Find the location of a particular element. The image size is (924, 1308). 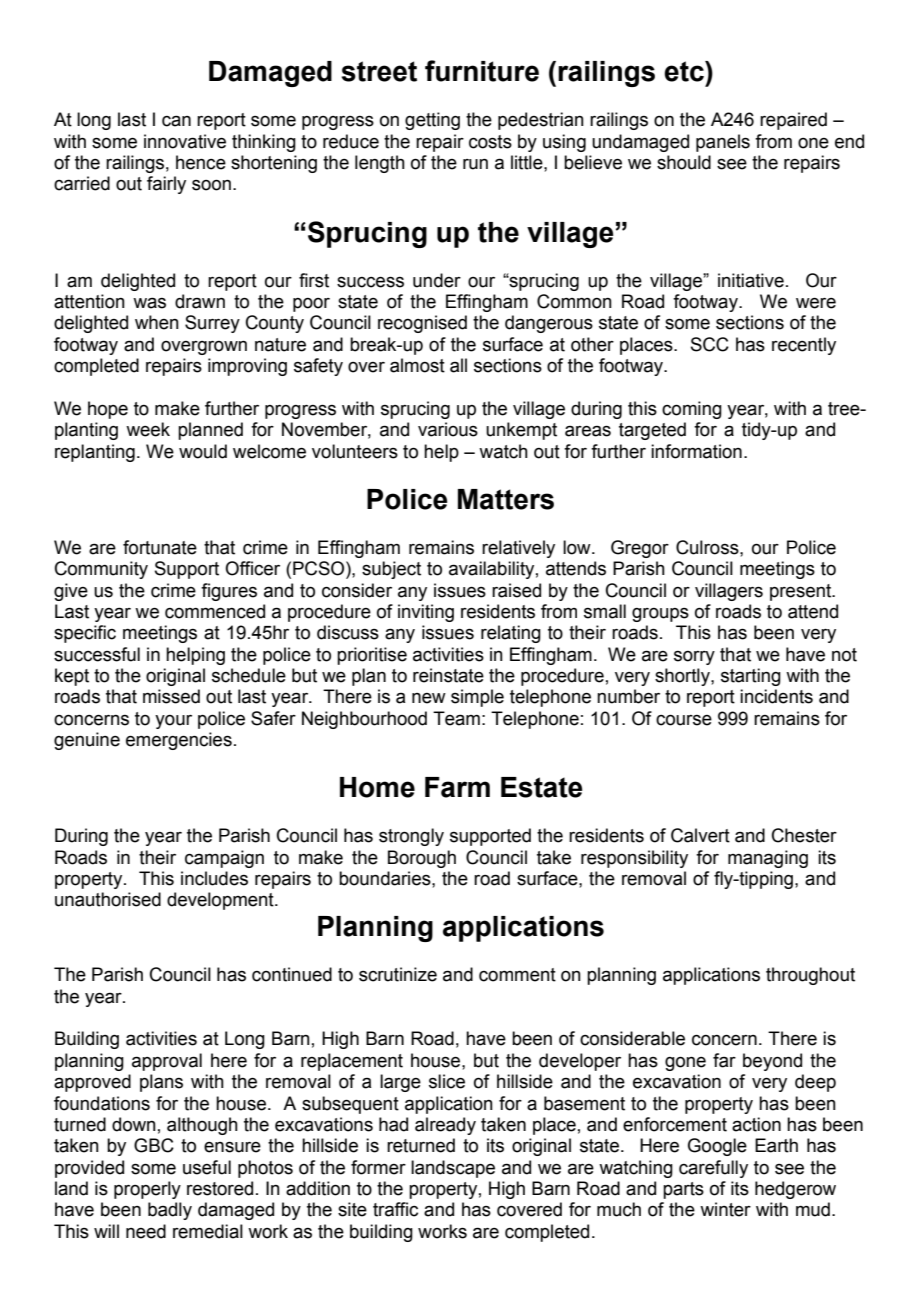

starting is located at coordinates (751, 677).
